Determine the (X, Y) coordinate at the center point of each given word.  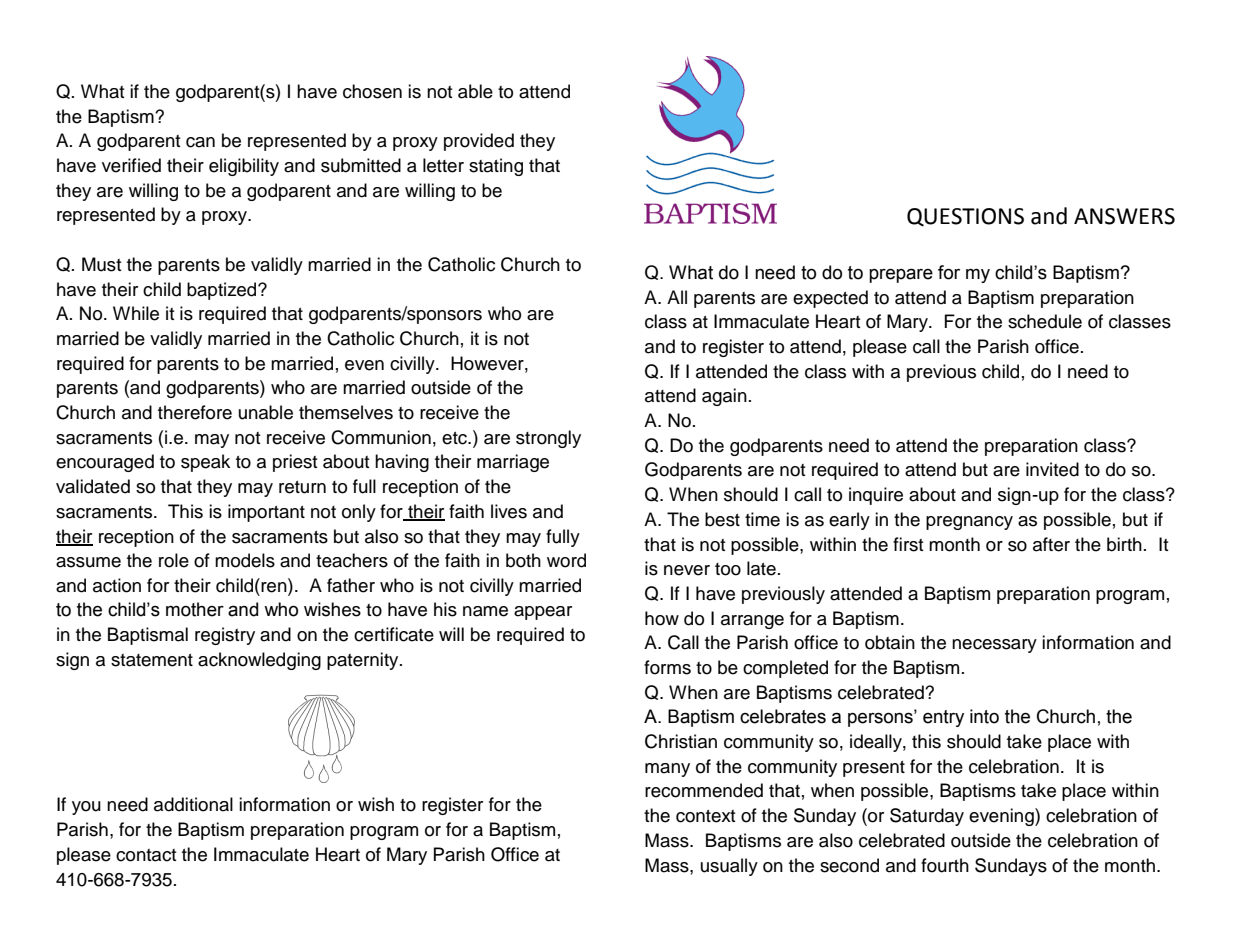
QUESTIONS (965, 217)
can (200, 142)
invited (1052, 469)
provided (479, 142)
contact (146, 855)
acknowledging (259, 661)
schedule (1045, 321)
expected (830, 299)
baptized (223, 291)
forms (667, 667)
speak (205, 463)
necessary (994, 646)
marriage (513, 463)
